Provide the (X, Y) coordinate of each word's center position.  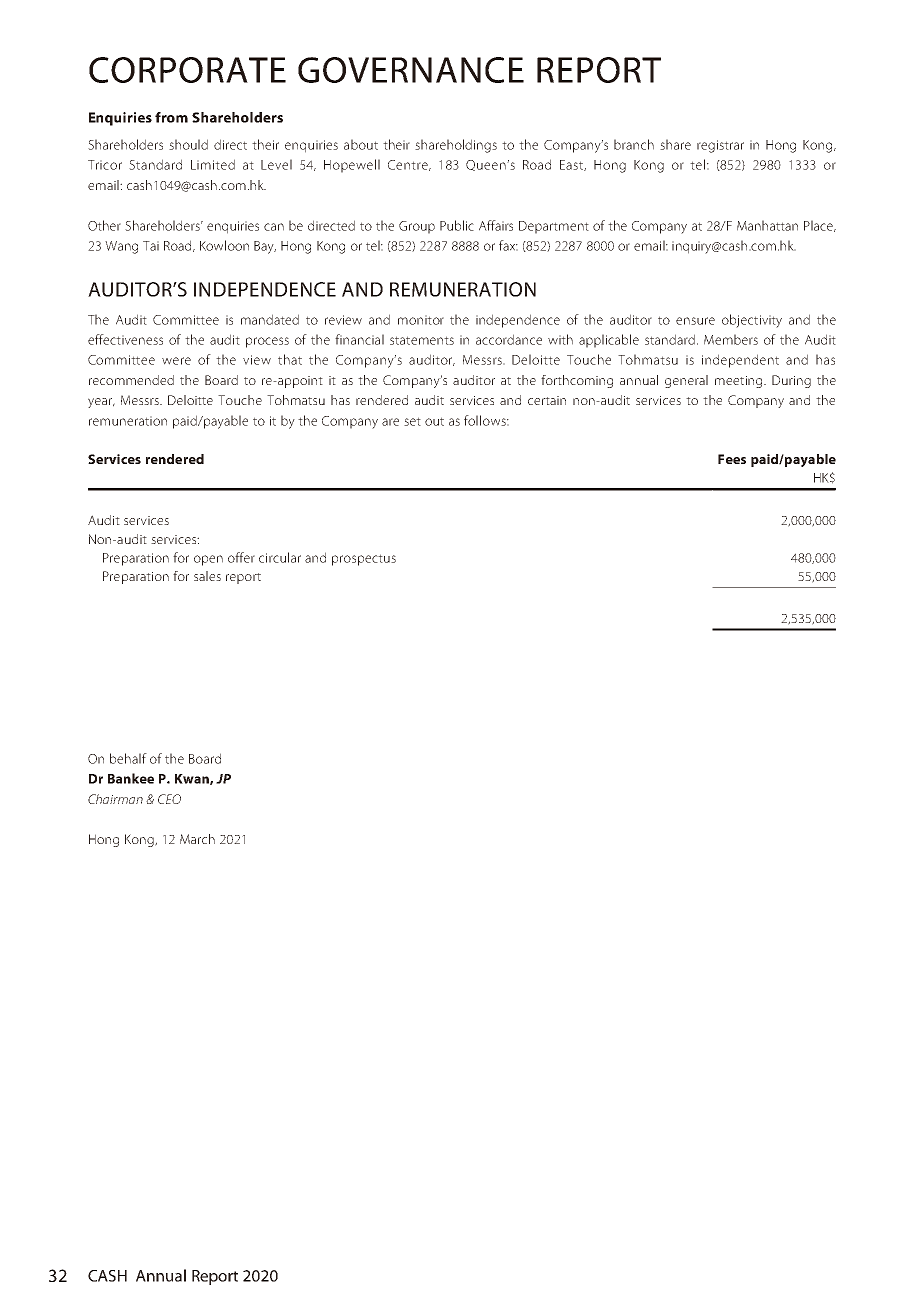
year (101, 403)
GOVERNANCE (411, 70)
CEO (169, 799)
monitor (421, 320)
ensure (695, 321)
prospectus (364, 560)
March (197, 839)
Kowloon (224, 245)
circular (280, 557)
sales (207, 576)
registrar (720, 146)
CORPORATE (187, 70)
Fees (732, 459)
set (412, 421)
